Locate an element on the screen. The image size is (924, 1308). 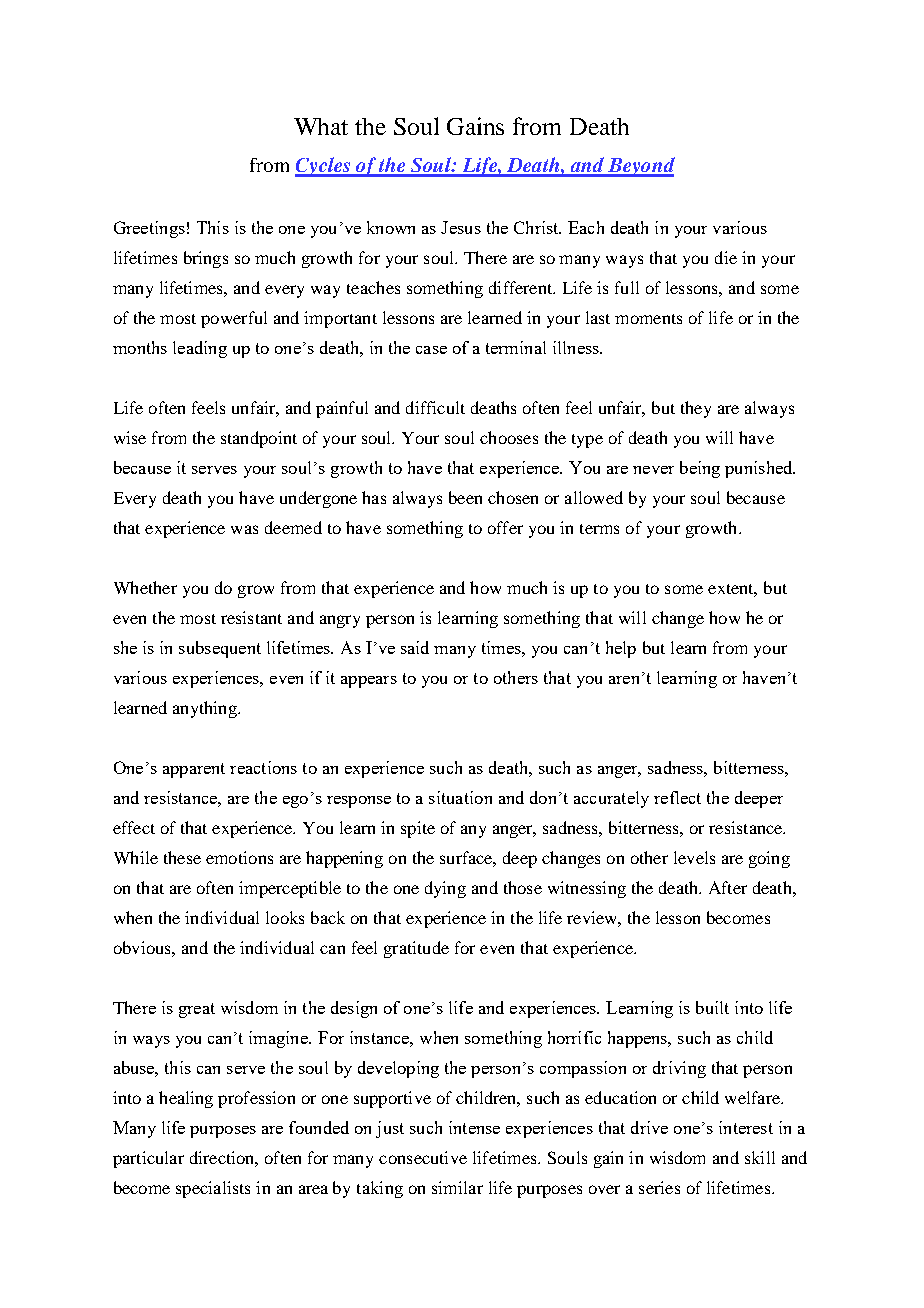
said is located at coordinates (415, 647).
